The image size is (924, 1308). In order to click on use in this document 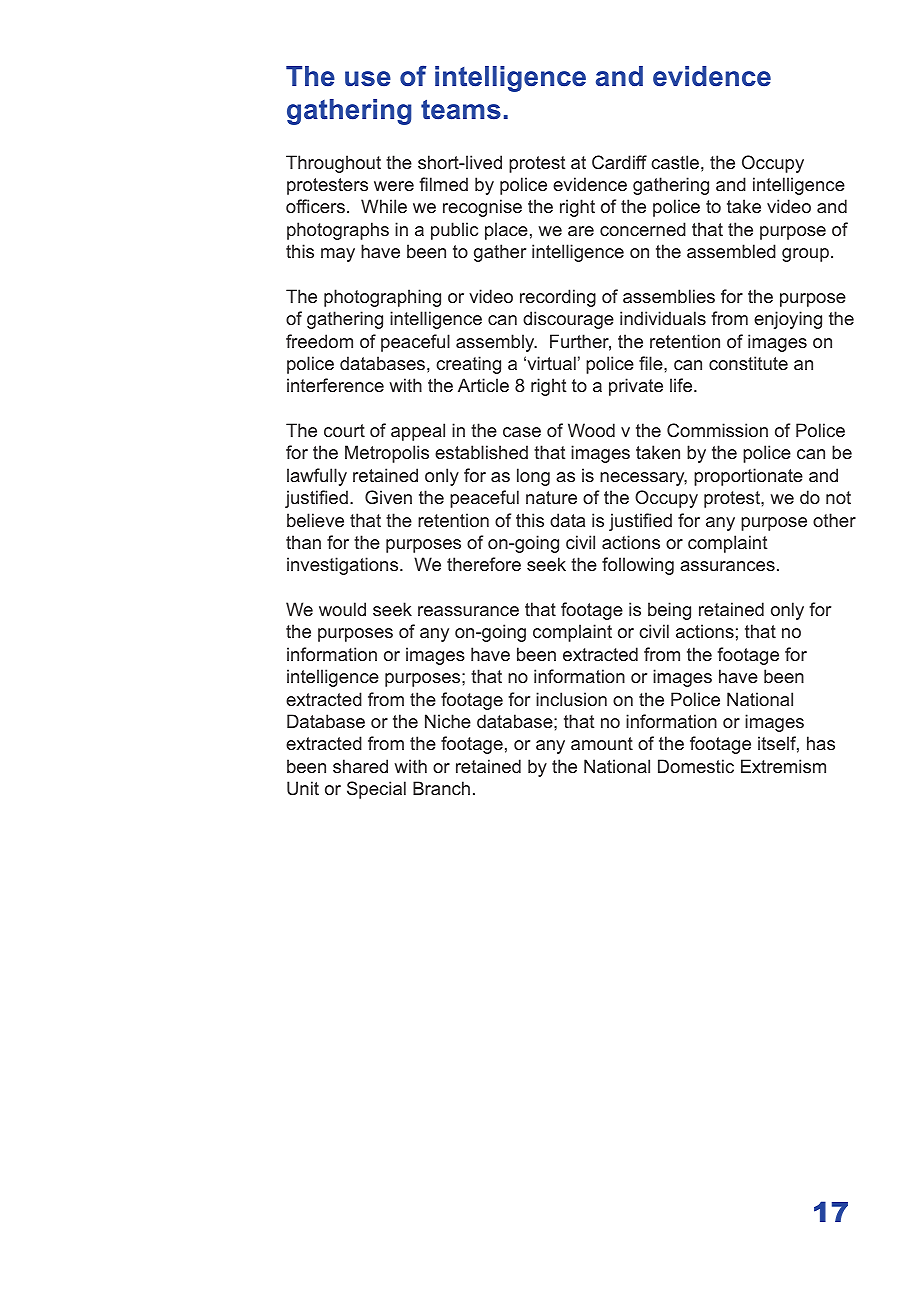, I will do `click(368, 79)`.
